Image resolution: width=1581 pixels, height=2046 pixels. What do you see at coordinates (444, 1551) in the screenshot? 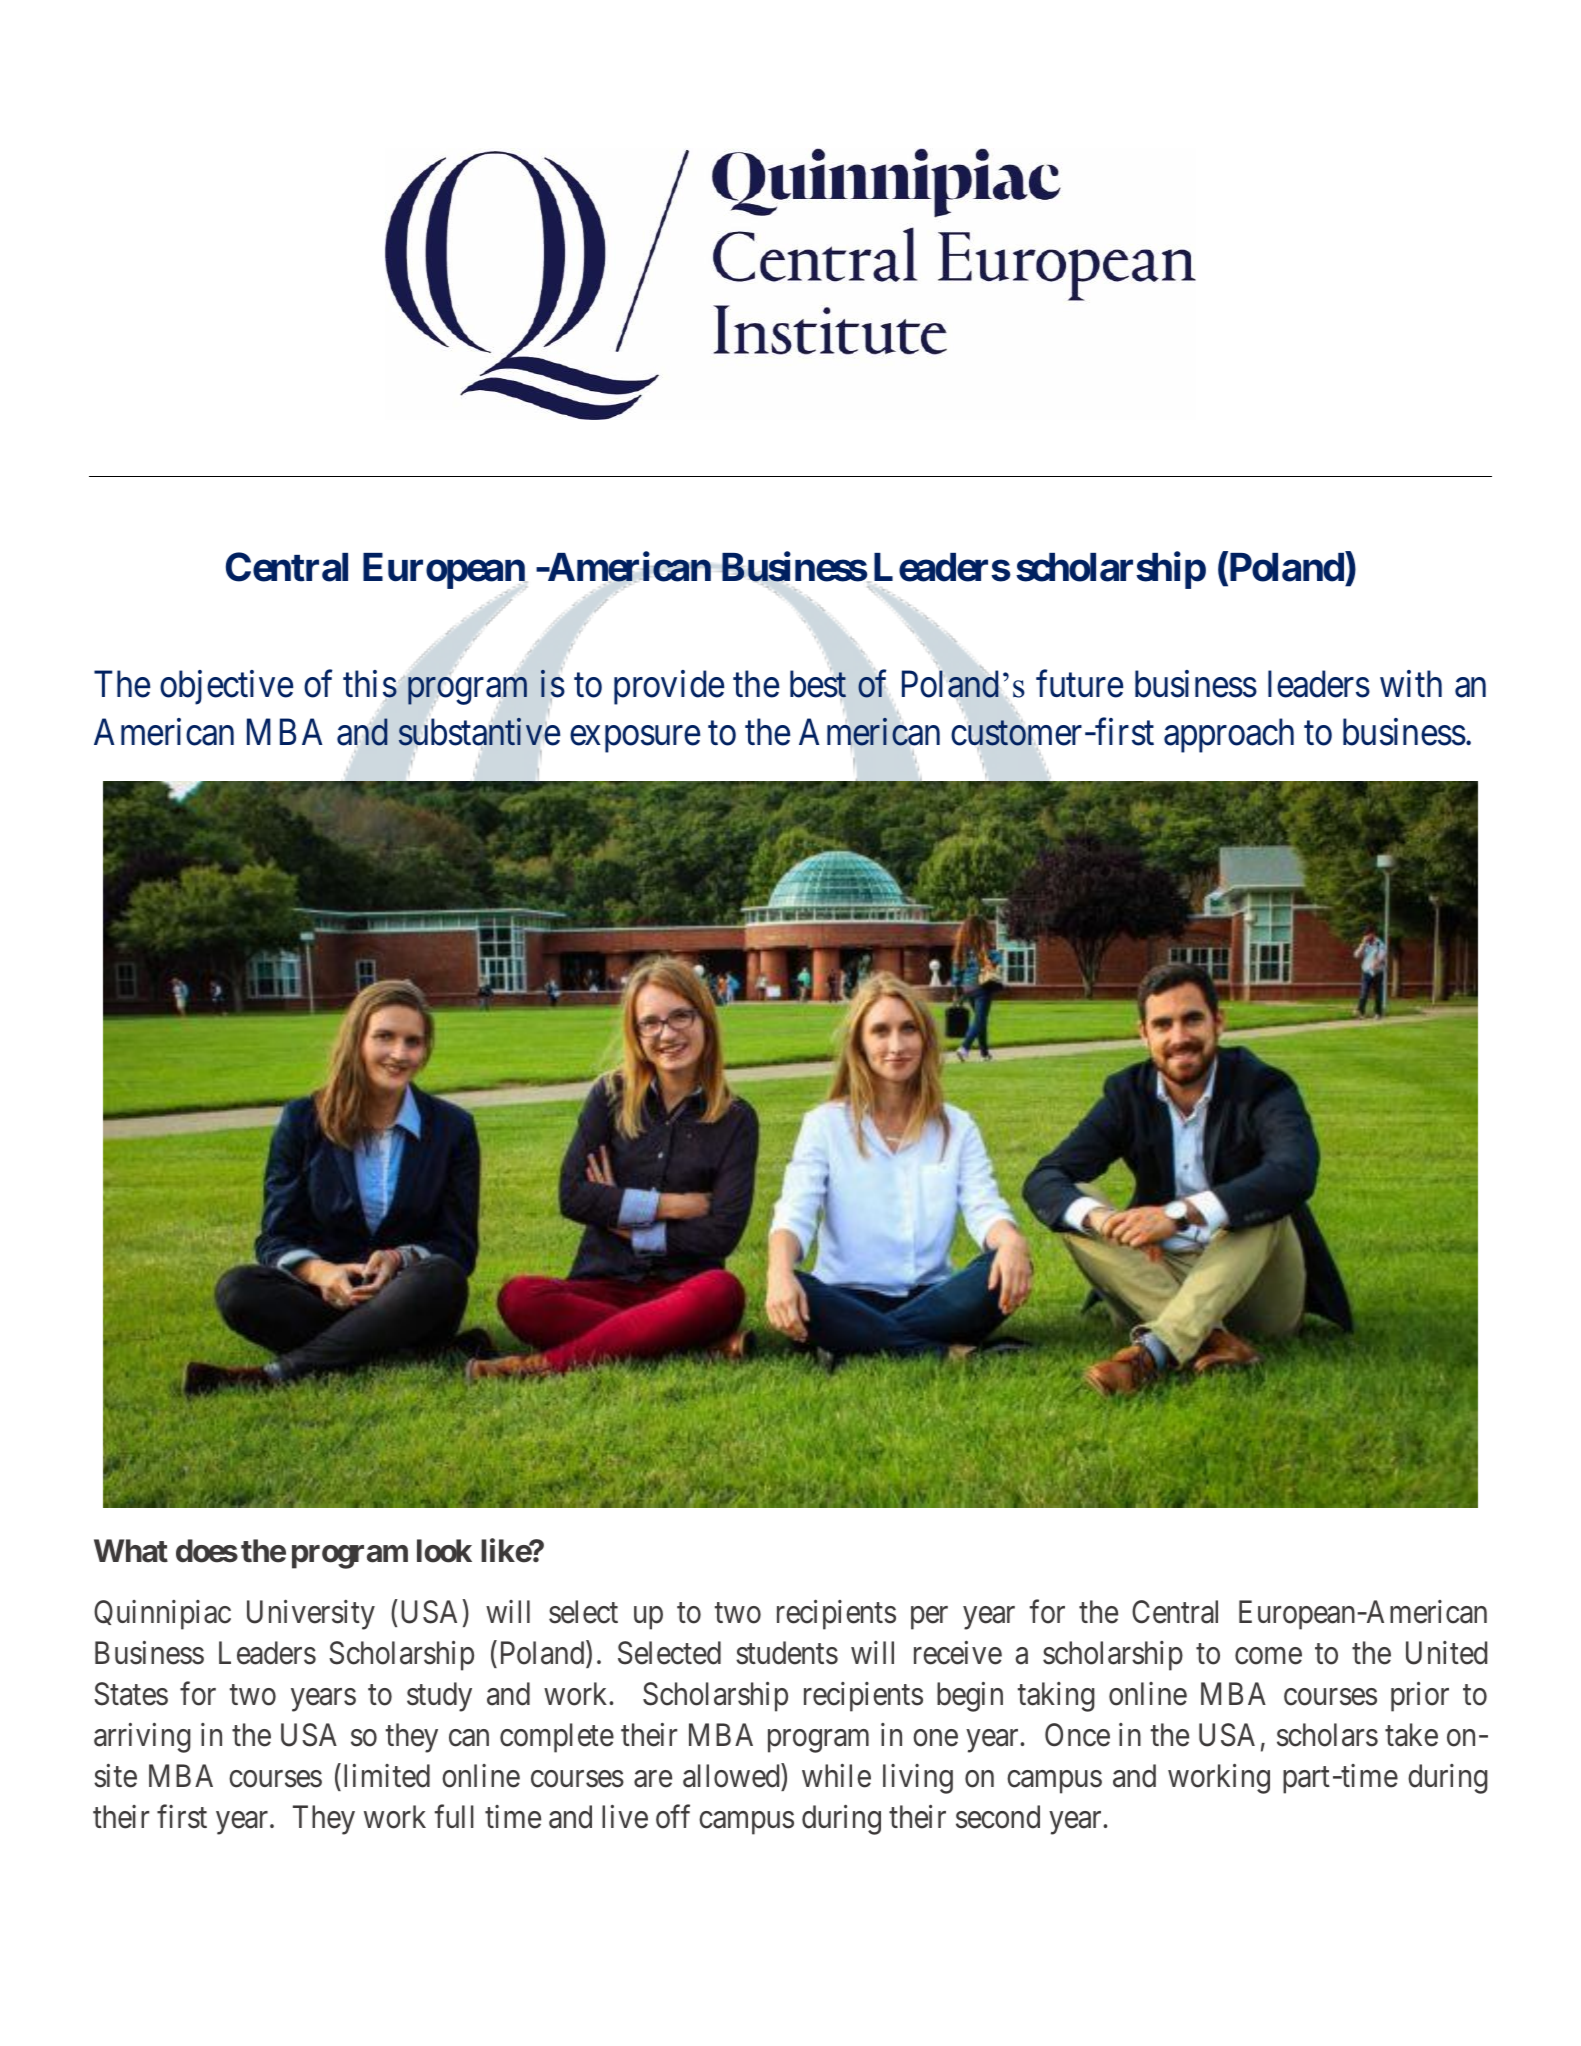
I see `look` at bounding box center [444, 1551].
